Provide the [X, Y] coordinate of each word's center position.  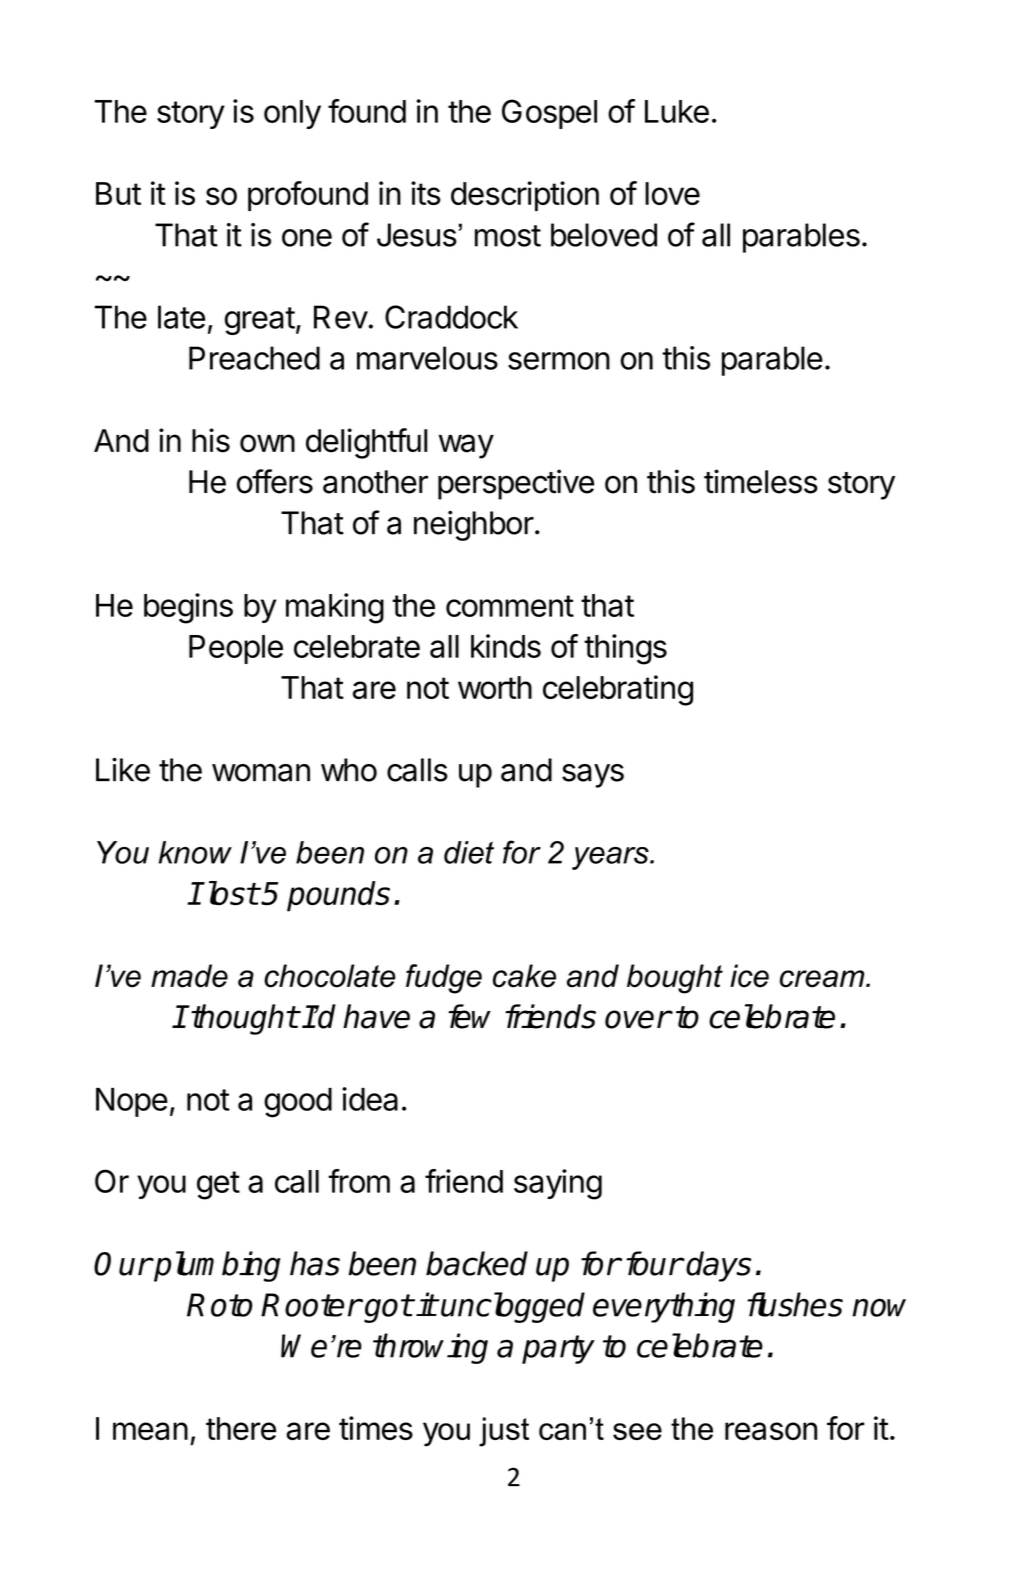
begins [188, 608]
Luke [677, 111]
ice [749, 976]
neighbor [474, 525]
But [118, 193]
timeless [761, 481]
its [426, 193]
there [241, 1428]
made [189, 976]
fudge [444, 979]
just [504, 1432]
